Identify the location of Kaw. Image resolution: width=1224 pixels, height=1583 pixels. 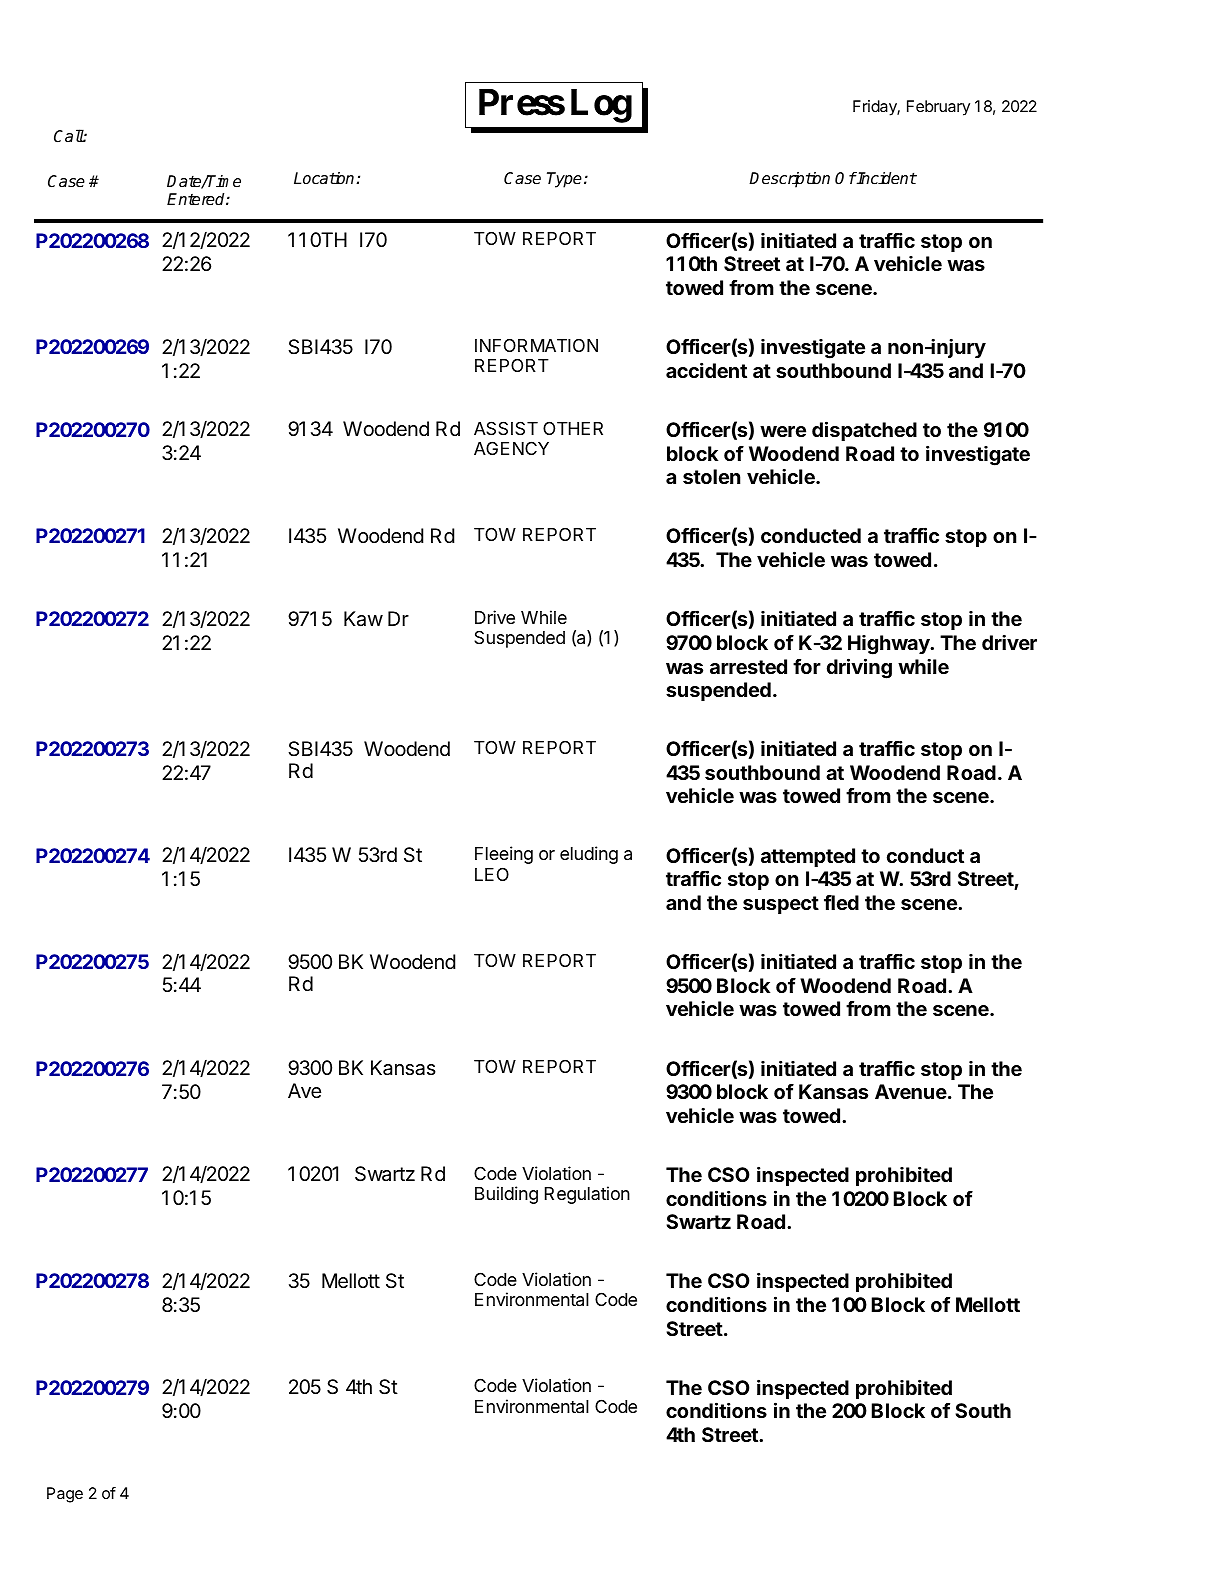
(363, 619).
